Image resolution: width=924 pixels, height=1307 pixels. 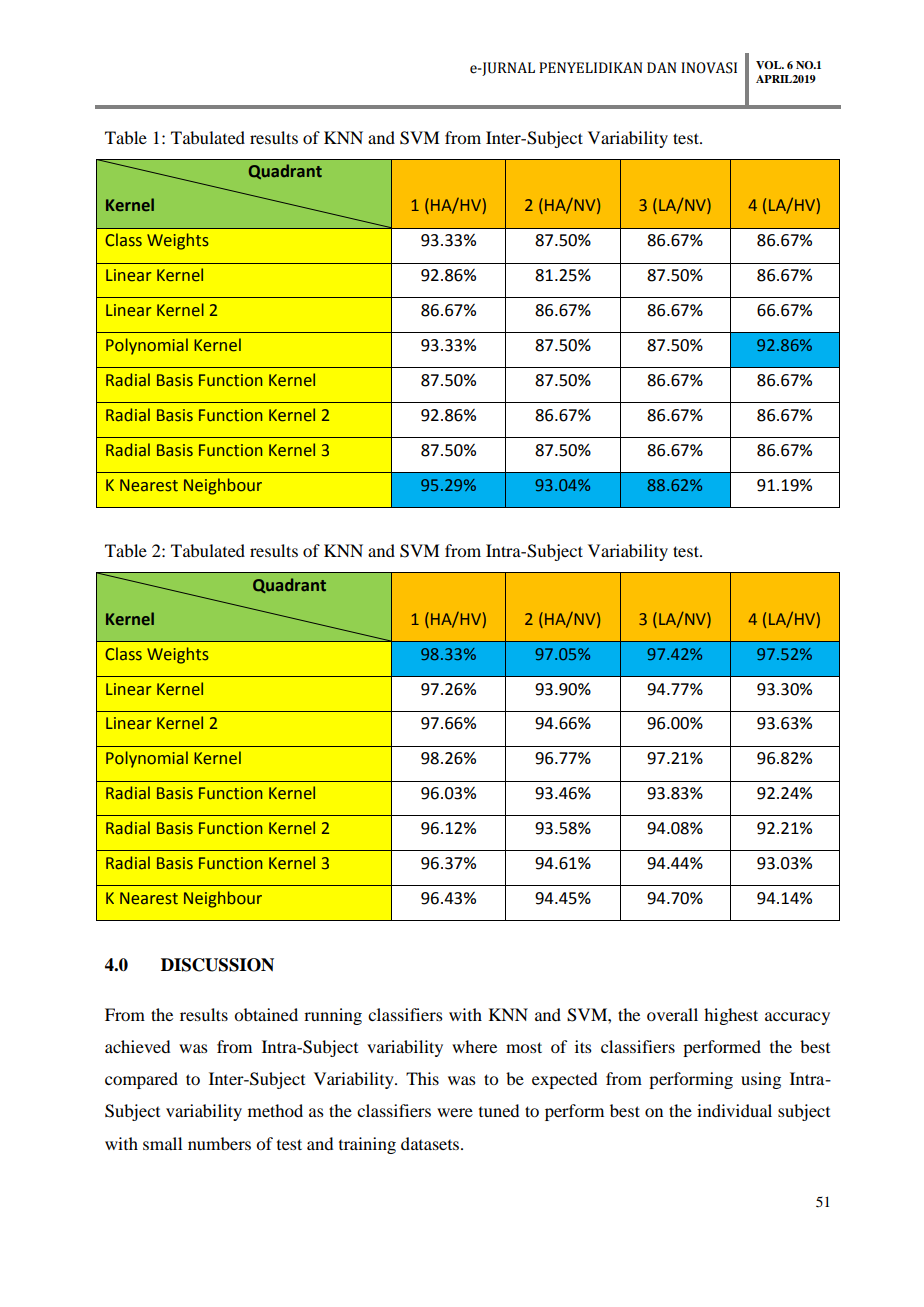 What do you see at coordinates (731, 1016) in the screenshot?
I see `highest` at bounding box center [731, 1016].
